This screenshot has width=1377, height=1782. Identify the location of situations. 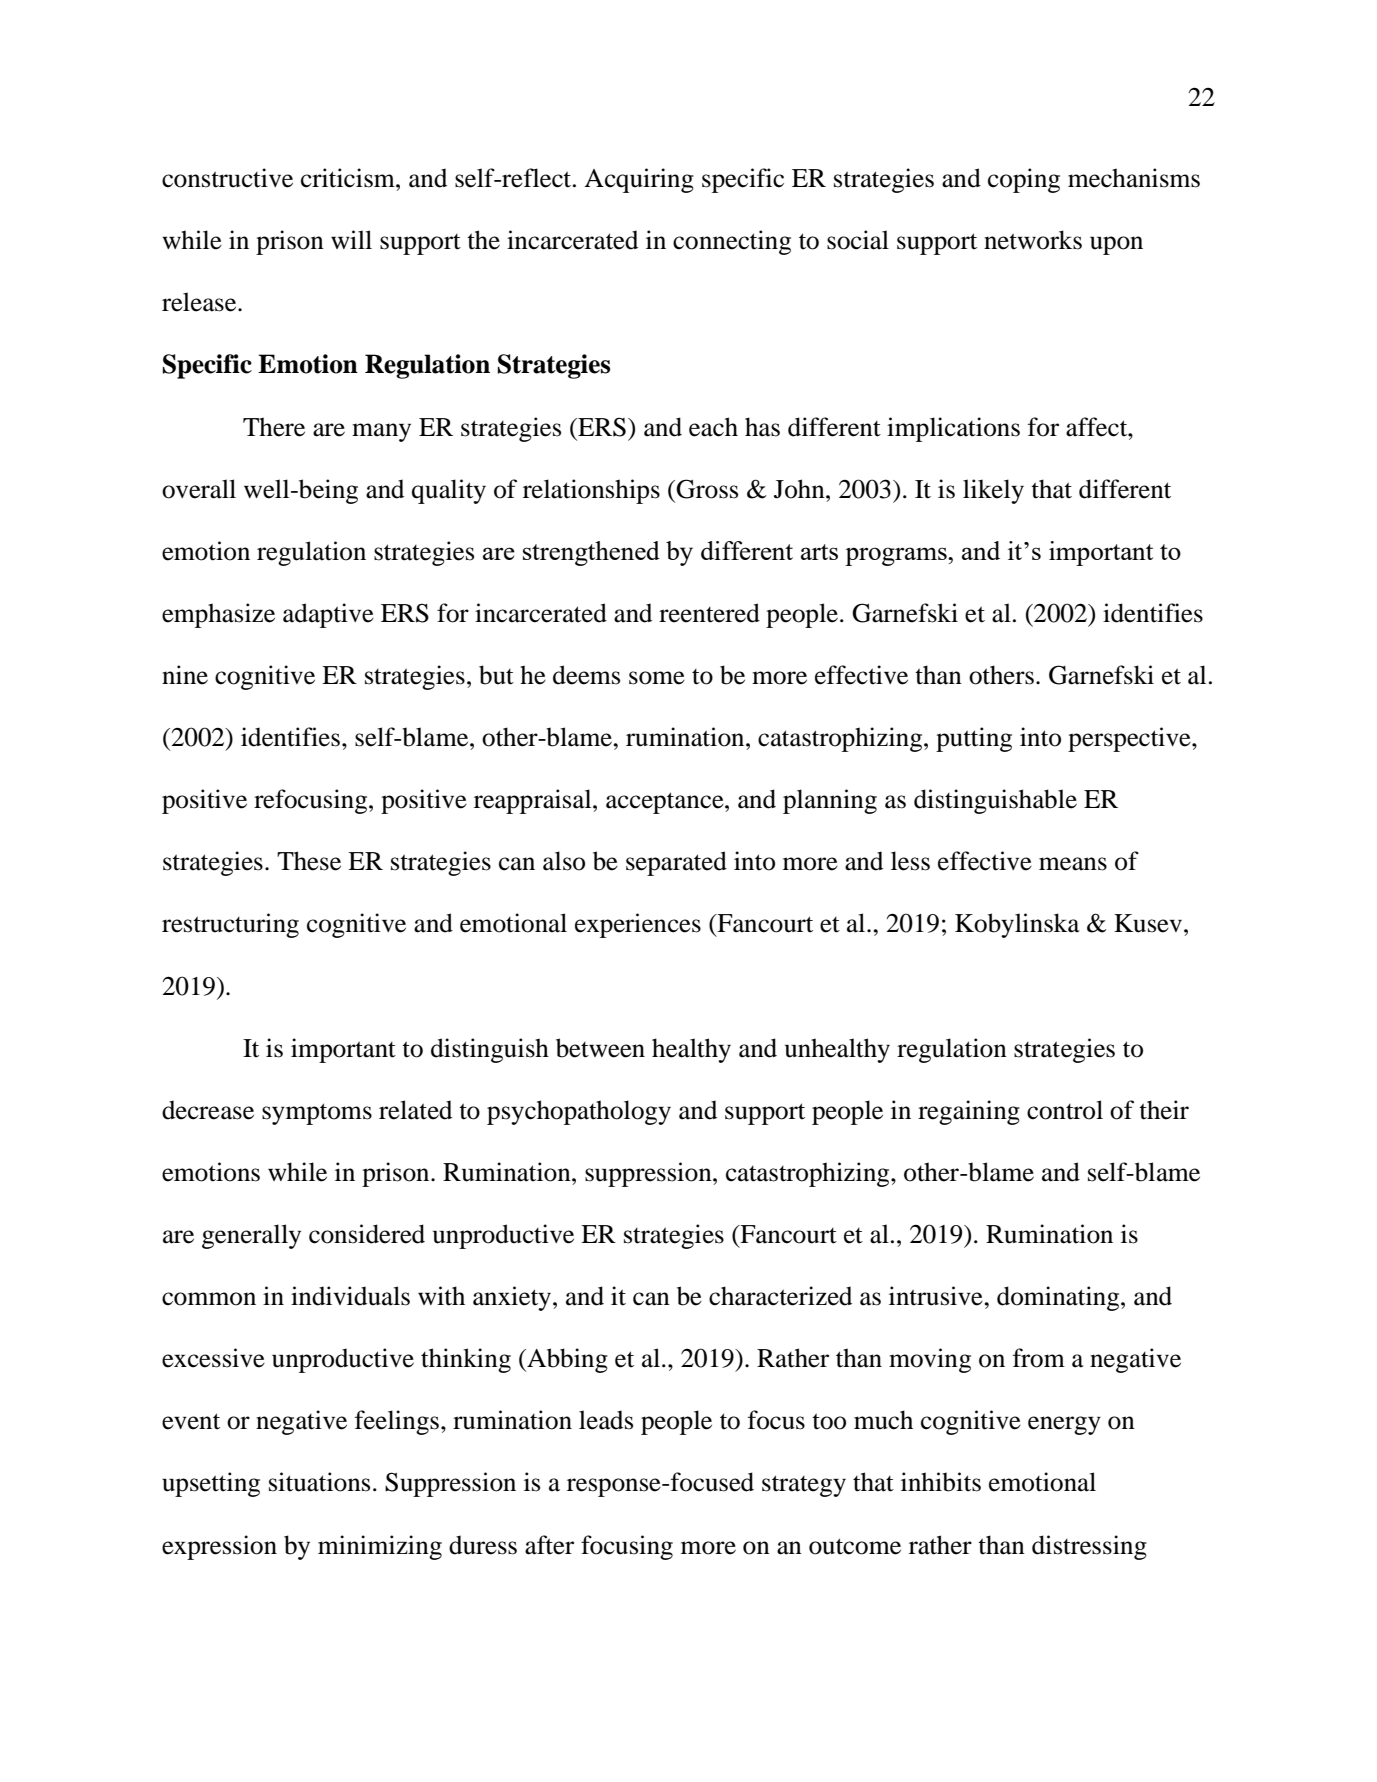
(319, 1482).
